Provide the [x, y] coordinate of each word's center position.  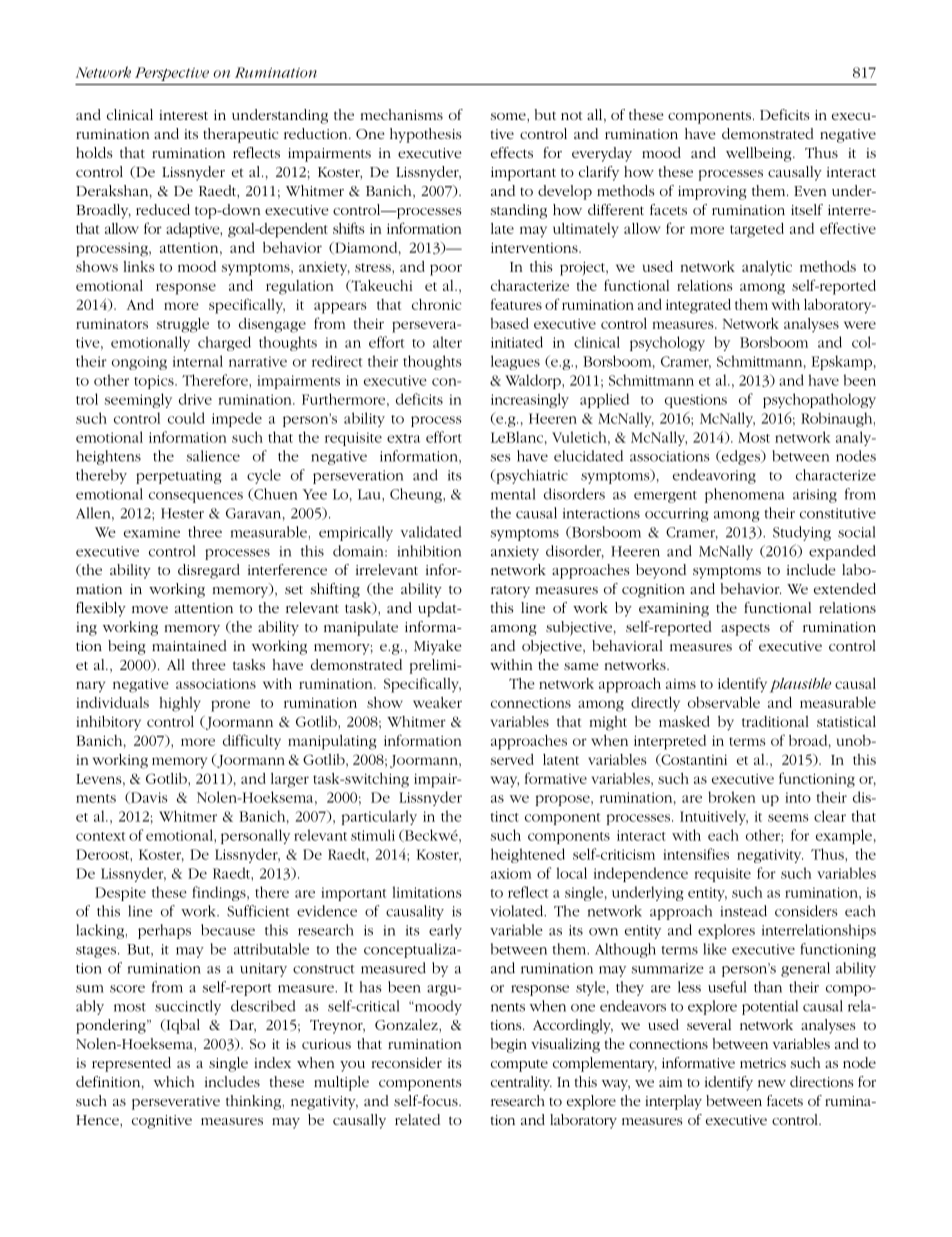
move [150, 609]
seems [788, 818]
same [581, 666]
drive [195, 399]
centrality [521, 1083]
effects [512, 152]
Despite [120, 894]
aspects [745, 629]
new [772, 1083]
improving [712, 193]
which [174, 1081]
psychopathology [819, 400]
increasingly [530, 400]
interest [183, 115]
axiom [511, 873]
